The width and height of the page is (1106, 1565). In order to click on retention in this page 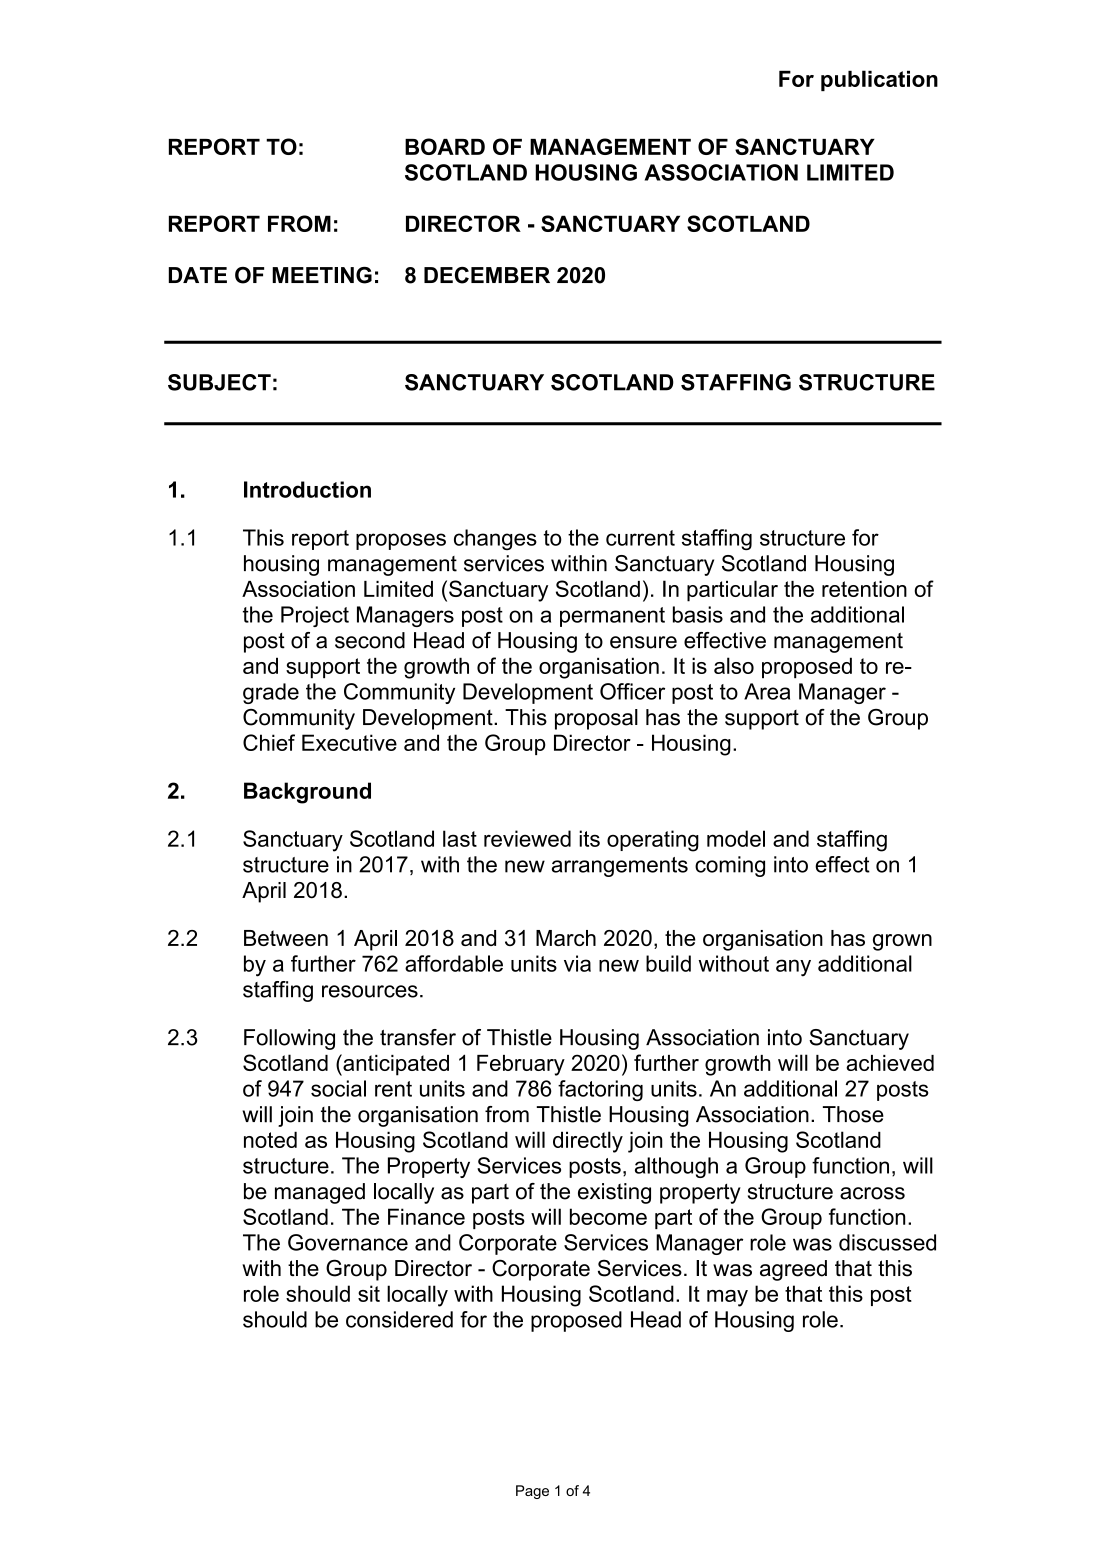, I will do `click(864, 589)`.
